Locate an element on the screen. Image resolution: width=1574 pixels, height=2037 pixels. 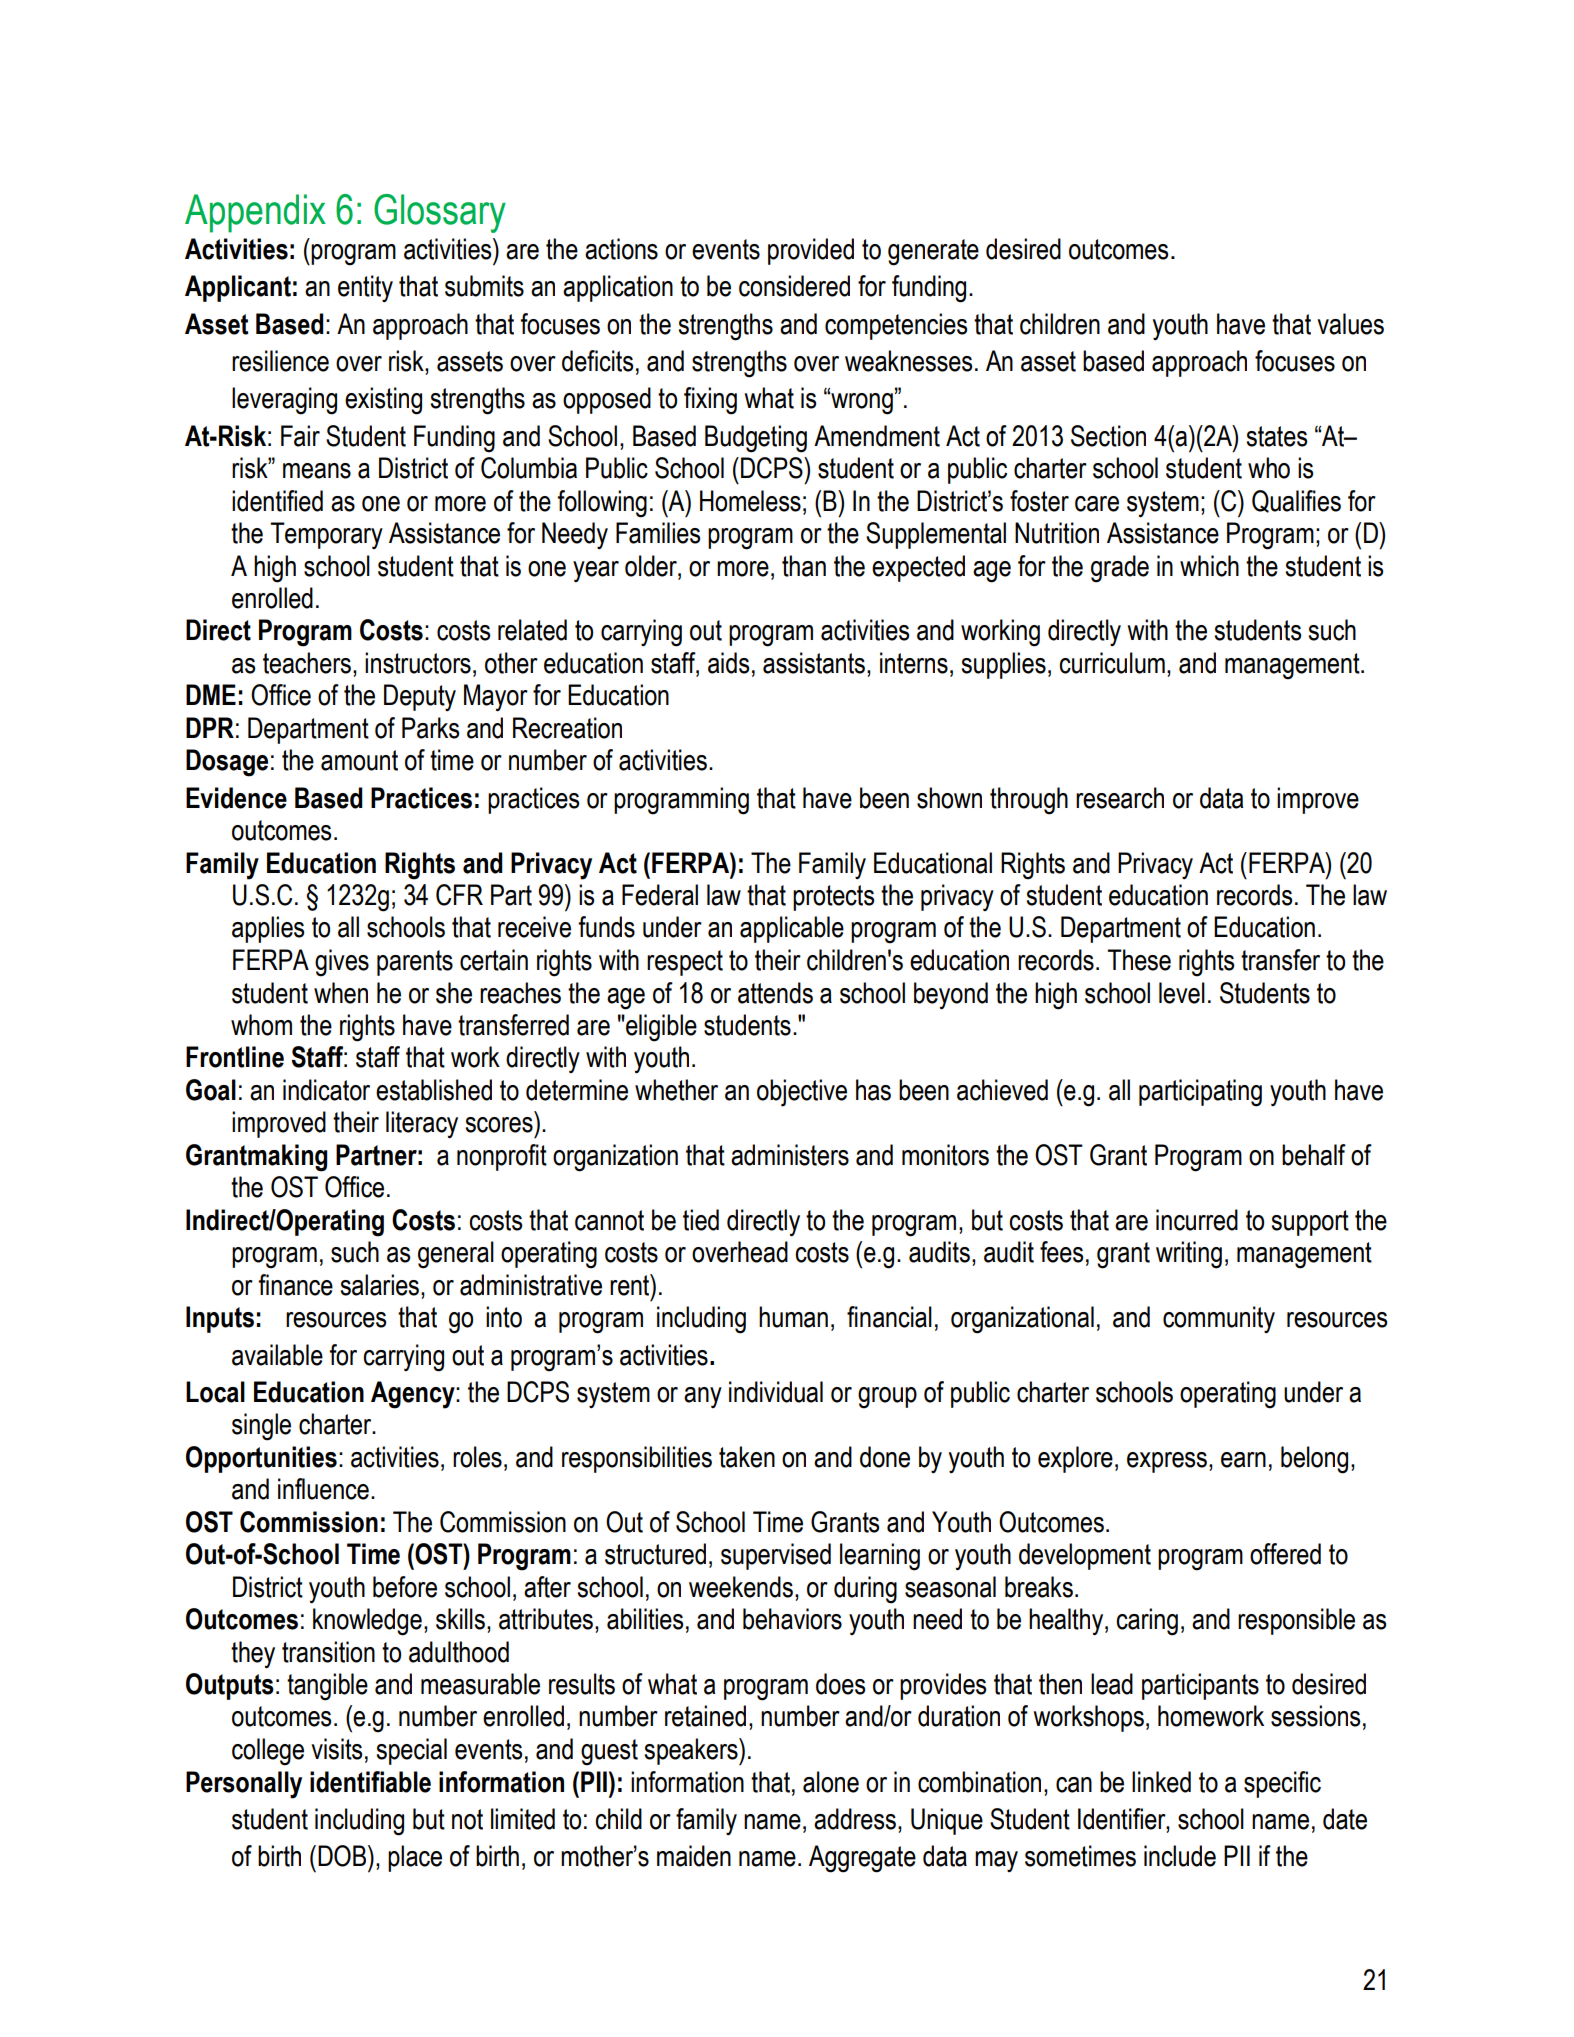
identifiable is located at coordinates (370, 1782).
